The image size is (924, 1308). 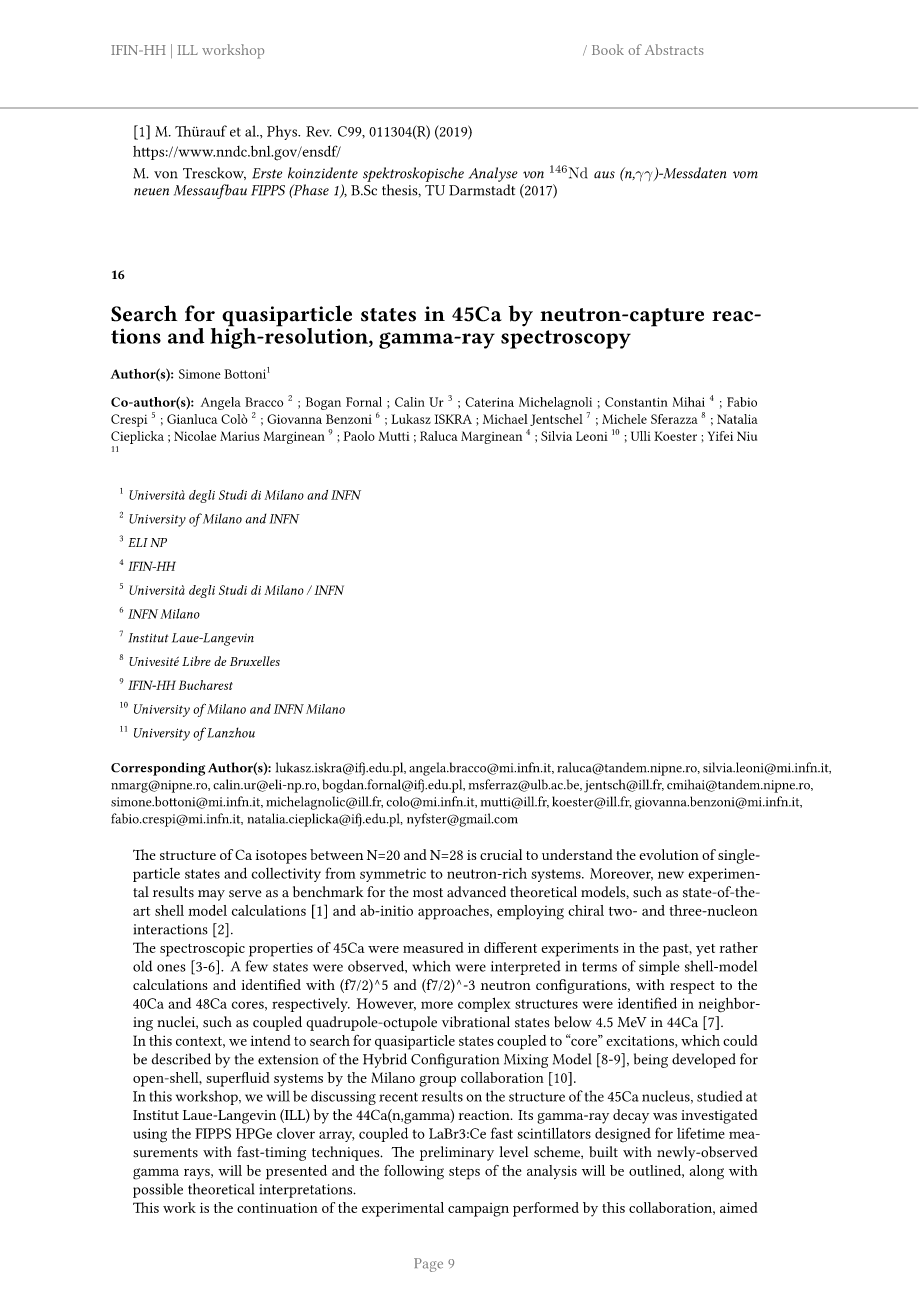 What do you see at coordinates (277, 1208) in the screenshot?
I see `continuation` at bounding box center [277, 1208].
